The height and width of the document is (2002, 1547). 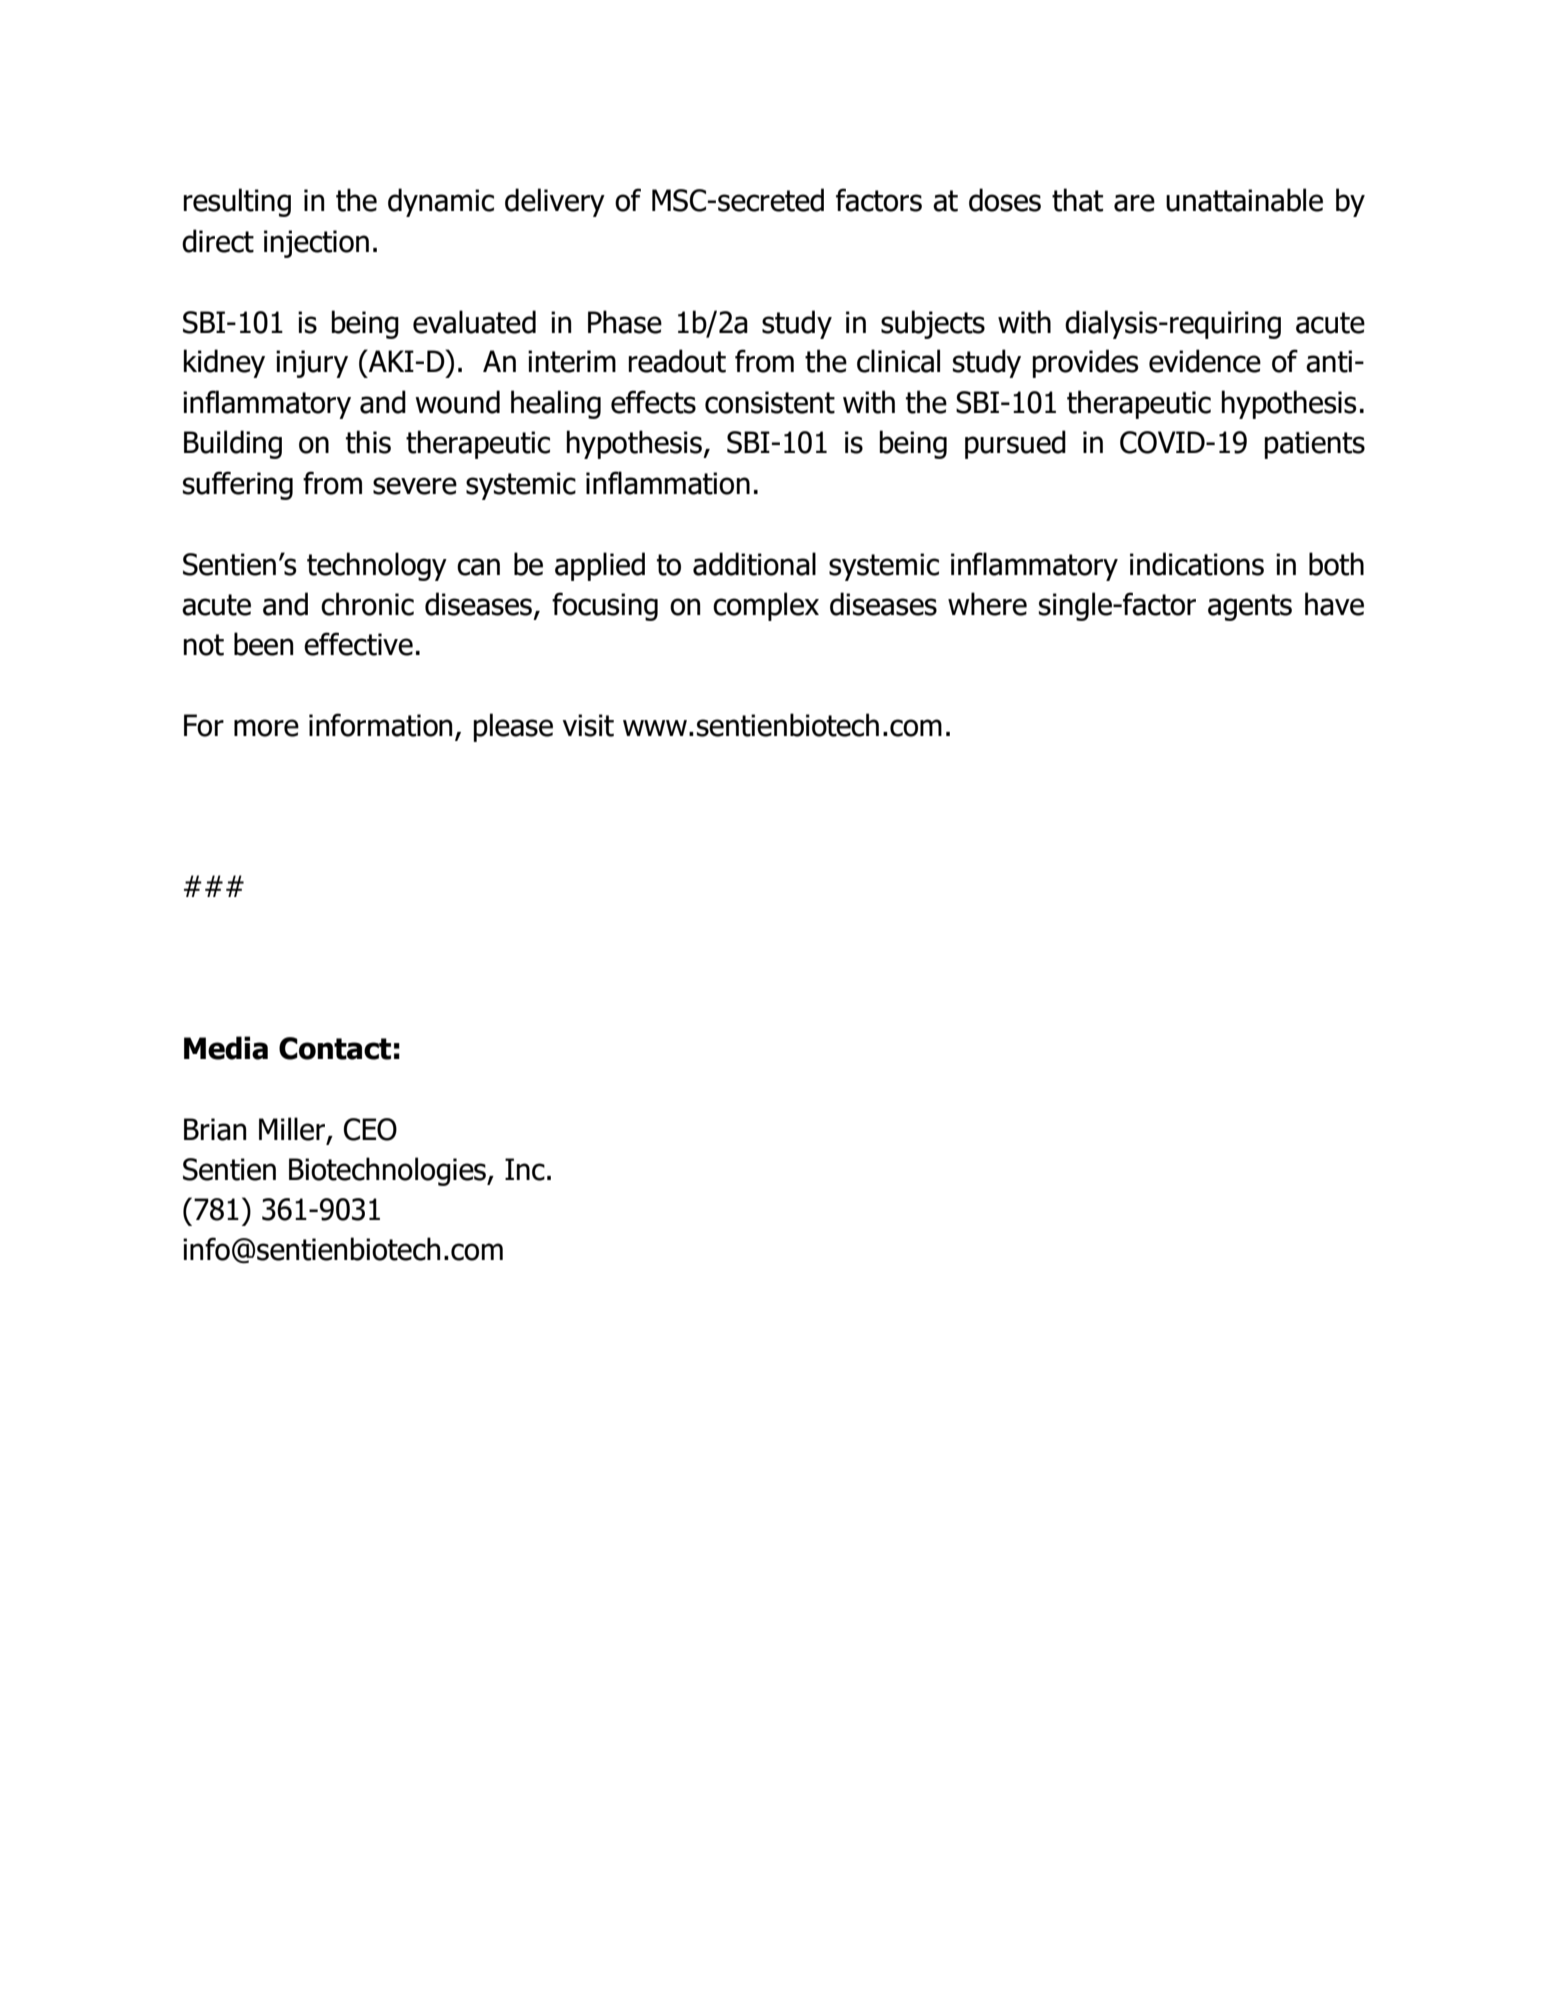 What do you see at coordinates (525, 1169) in the document?
I see `Inc` at bounding box center [525, 1169].
